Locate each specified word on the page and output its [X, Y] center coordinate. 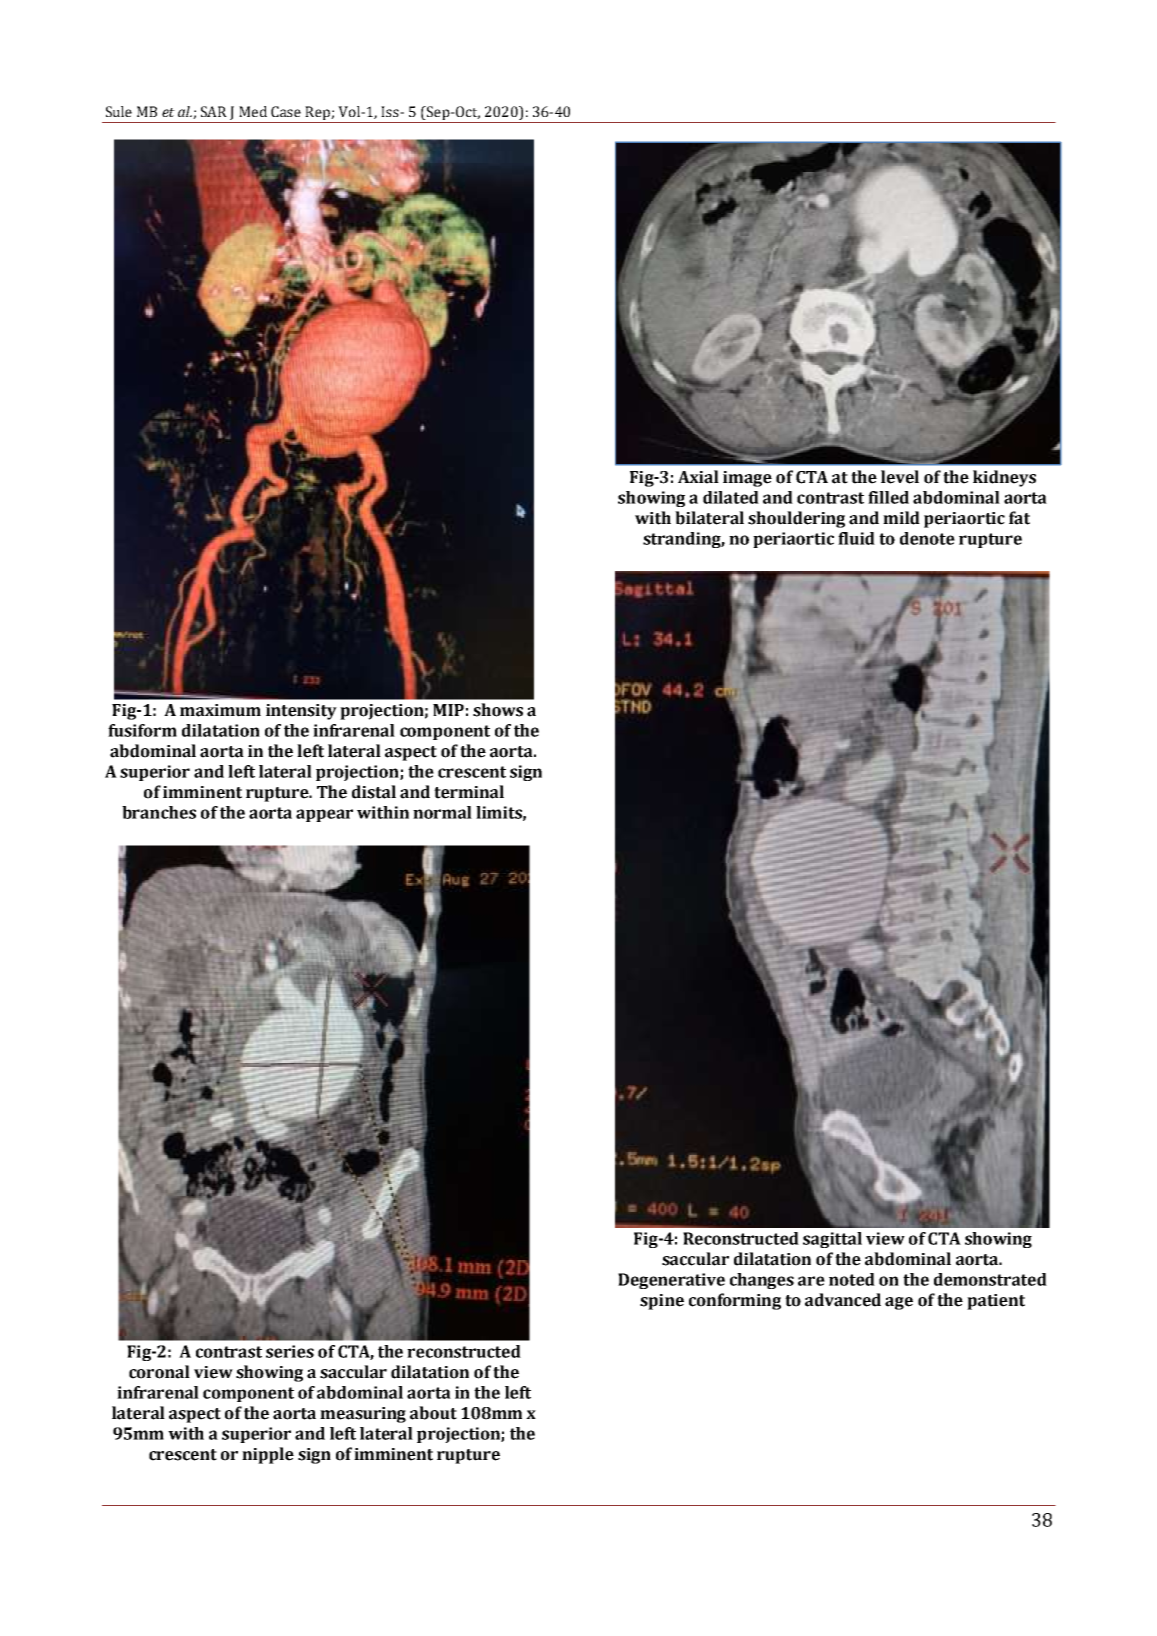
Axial [698, 477]
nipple [268, 1455]
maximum [220, 710]
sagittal [832, 1240]
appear [324, 815]
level [900, 477]
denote [927, 538]
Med [253, 111]
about [433, 1413]
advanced [843, 1300]
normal [442, 812]
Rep [317, 114]
